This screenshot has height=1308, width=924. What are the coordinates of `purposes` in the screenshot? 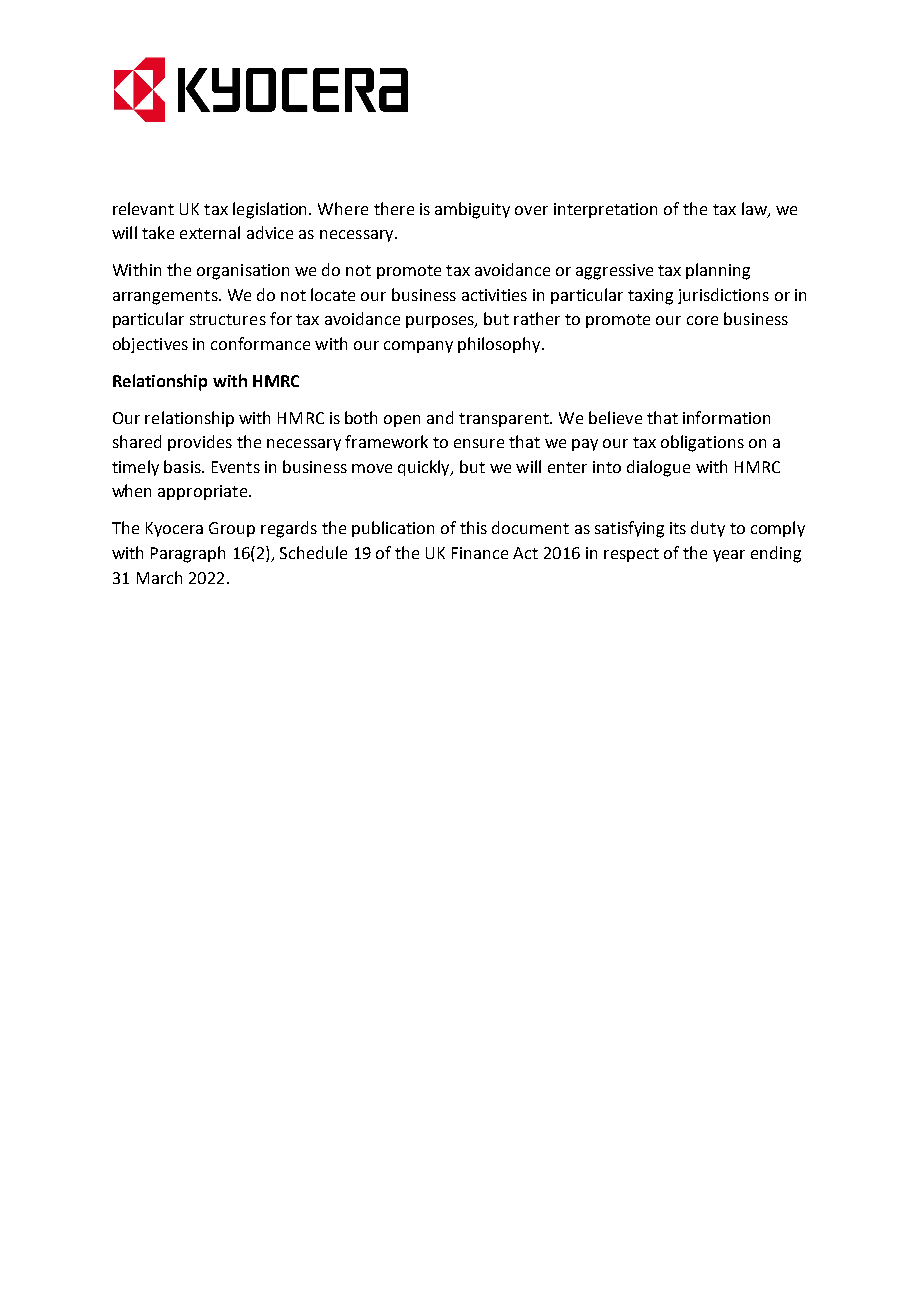 It's located at (441, 322).
